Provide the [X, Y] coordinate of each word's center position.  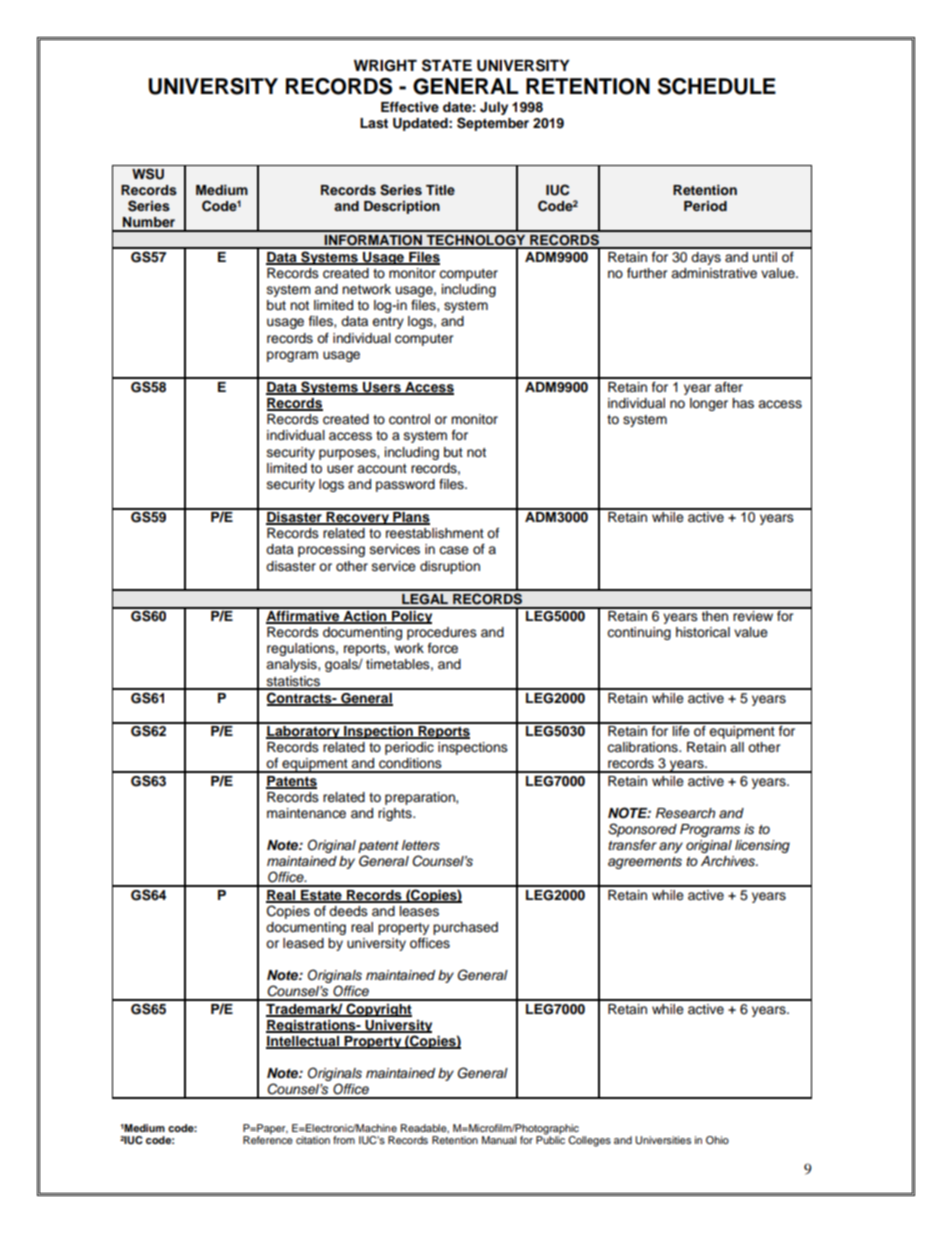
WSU [148, 174]
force [443, 648]
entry [388, 323]
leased [303, 943]
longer [709, 404]
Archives [729, 861]
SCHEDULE [717, 86]
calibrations [643, 747]
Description [402, 207]
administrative [714, 273]
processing [331, 550]
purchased [465, 928]
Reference [268, 1140]
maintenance [306, 813]
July [494, 108]
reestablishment [435, 533]
